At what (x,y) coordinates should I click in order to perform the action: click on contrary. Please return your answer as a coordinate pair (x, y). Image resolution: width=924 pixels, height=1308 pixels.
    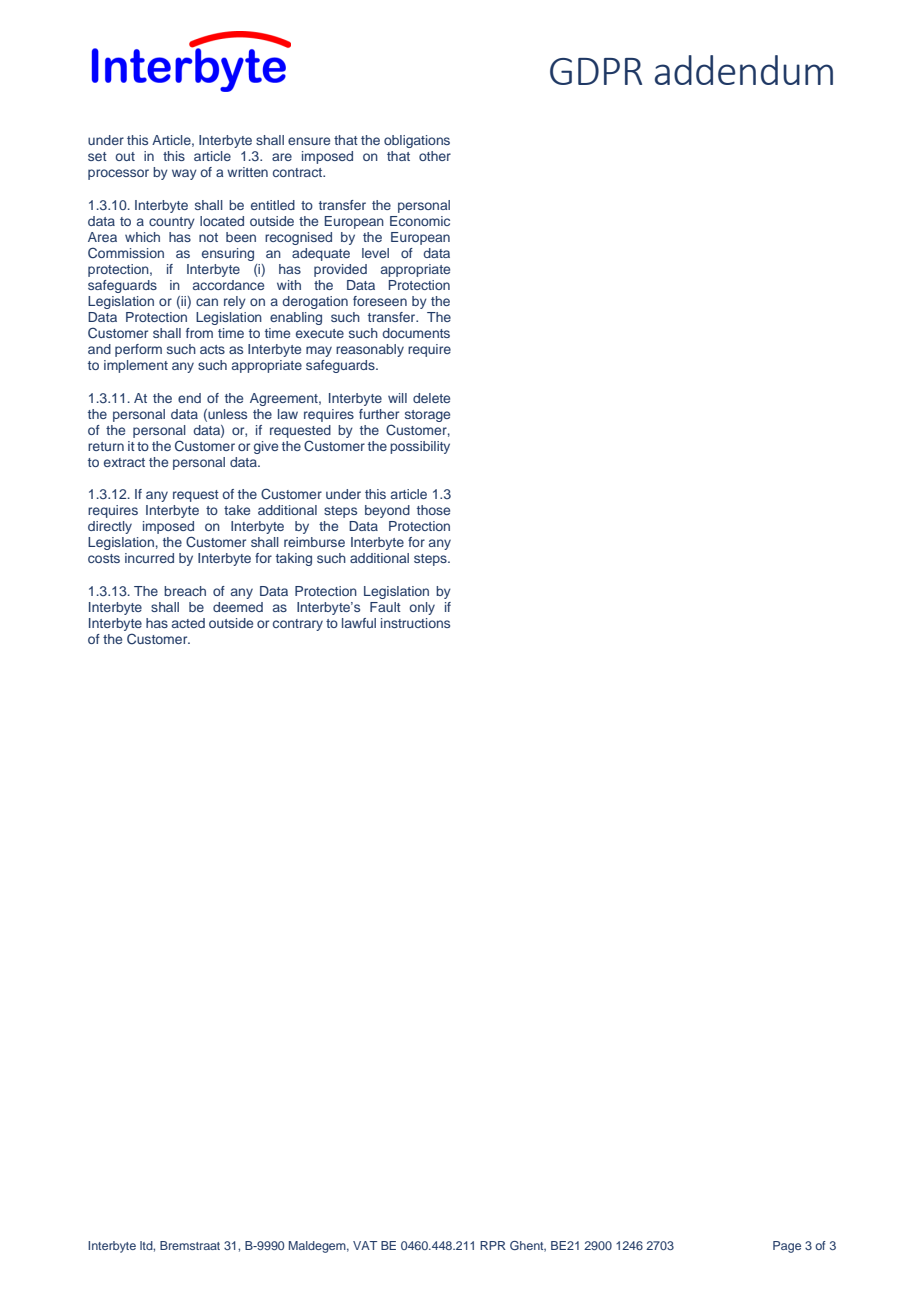
    Looking at the image, I should click on (298, 625).
